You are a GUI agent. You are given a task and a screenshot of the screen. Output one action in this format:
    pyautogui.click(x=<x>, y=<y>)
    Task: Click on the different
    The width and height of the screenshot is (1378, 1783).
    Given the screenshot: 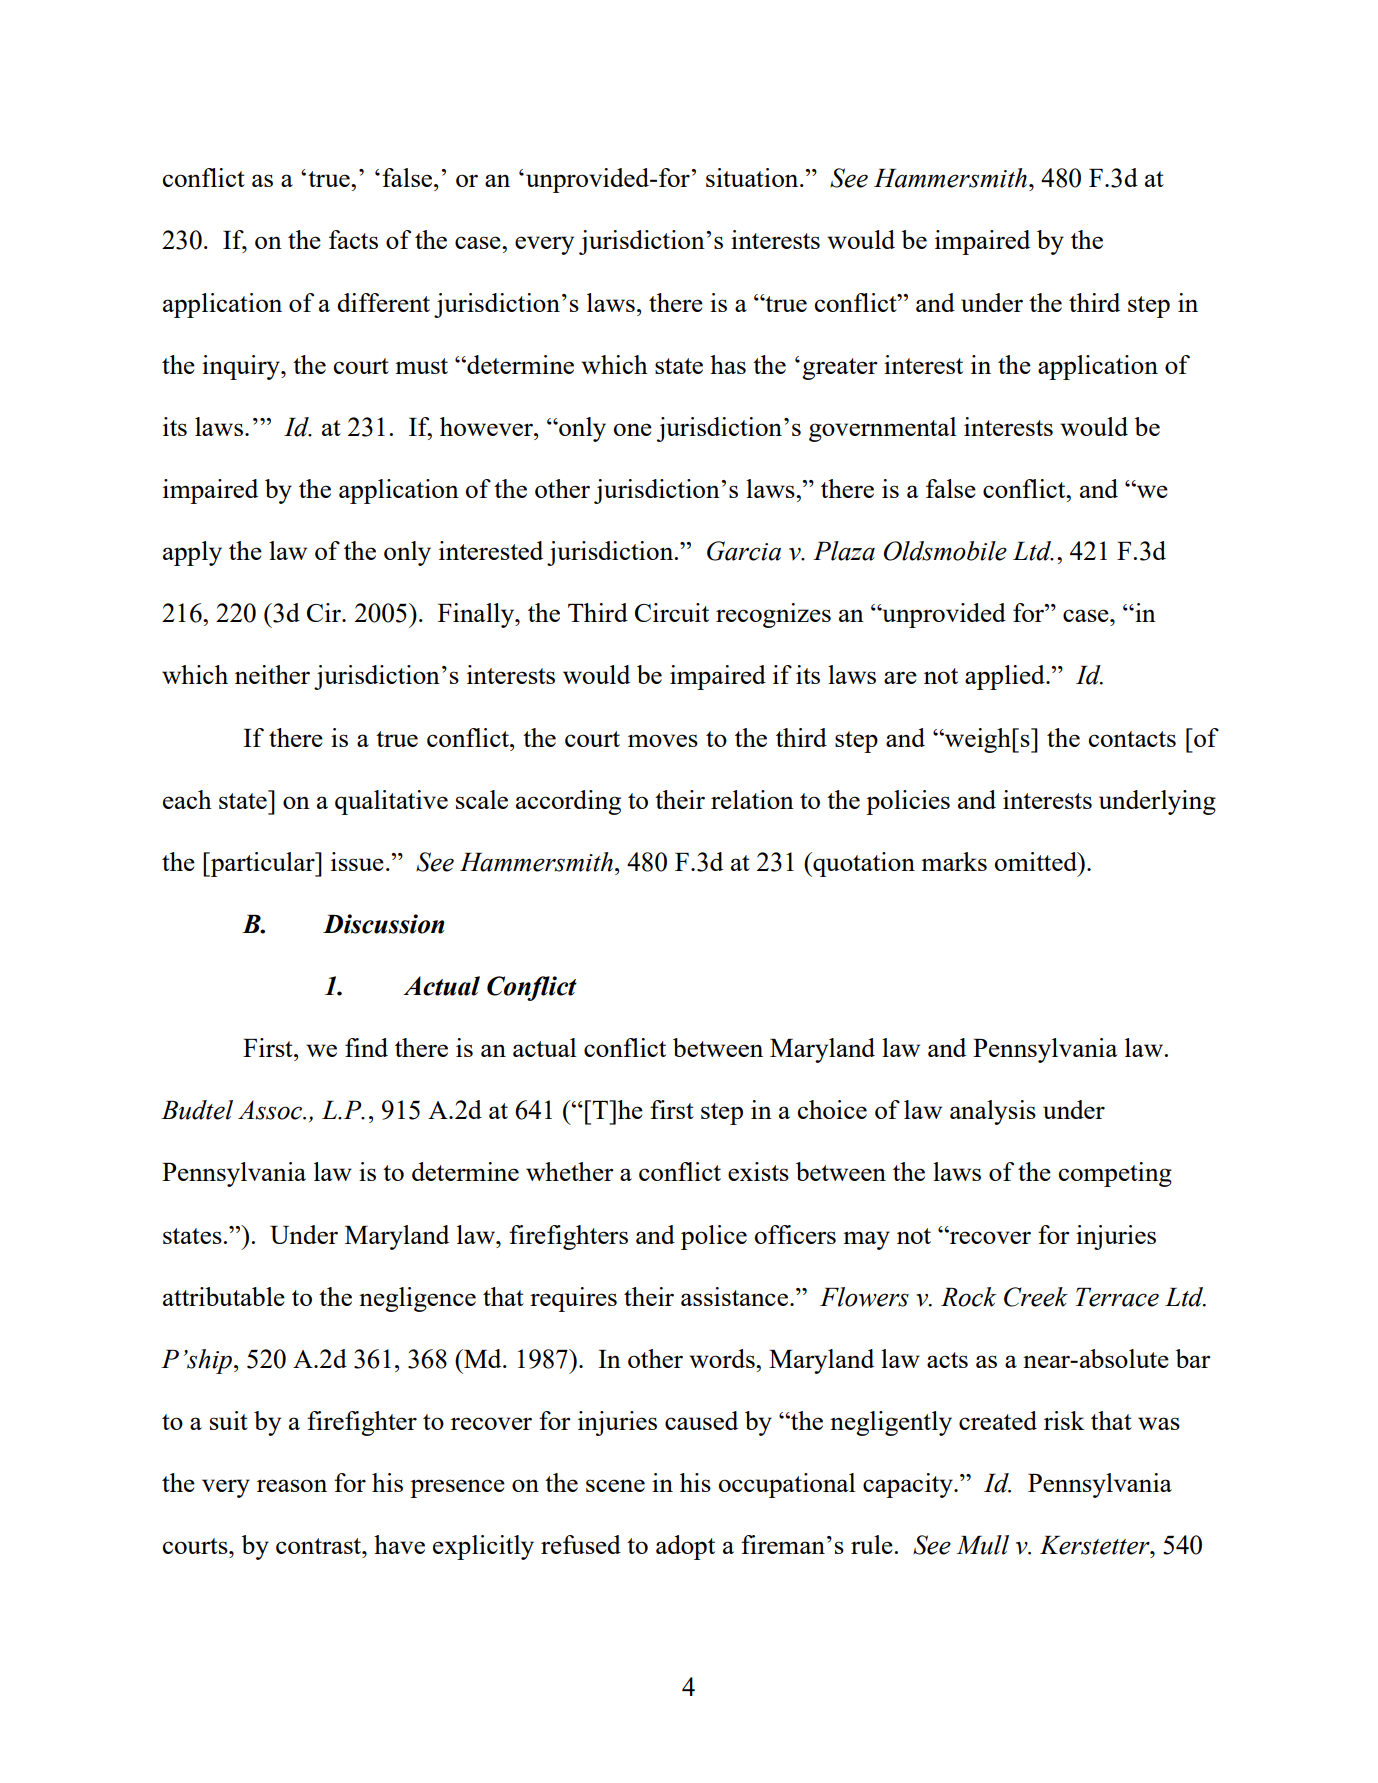 What is the action you would take?
    pyautogui.click(x=383, y=302)
